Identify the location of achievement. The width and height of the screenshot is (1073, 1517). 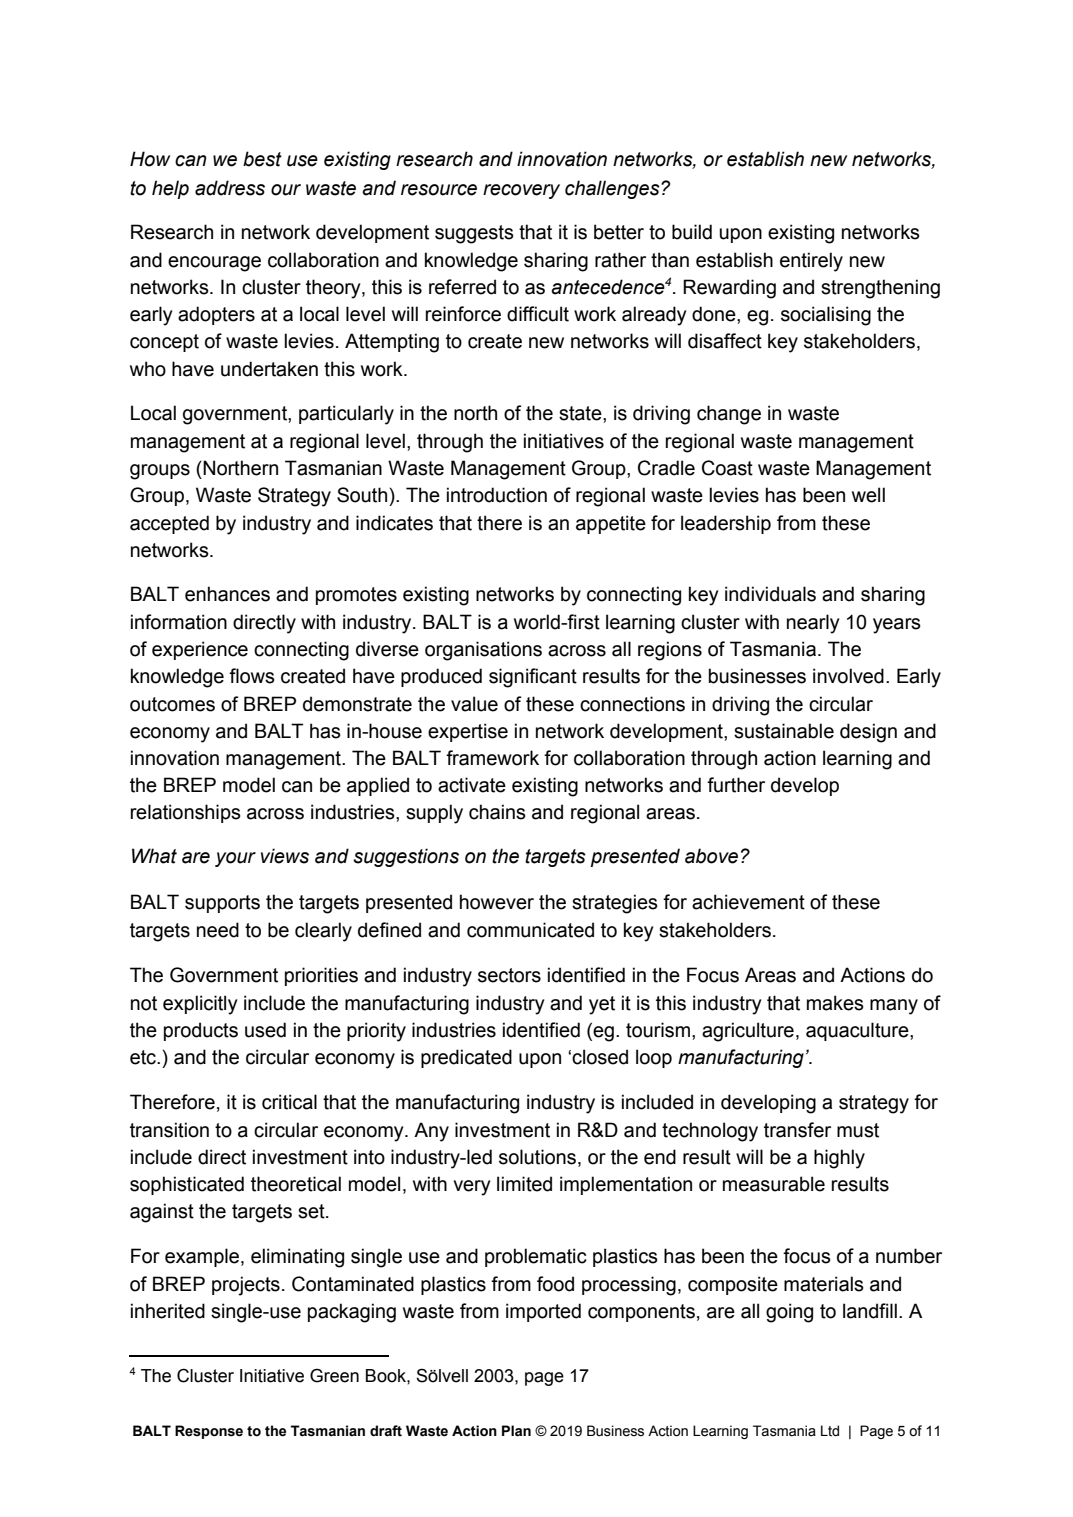
(748, 902).
